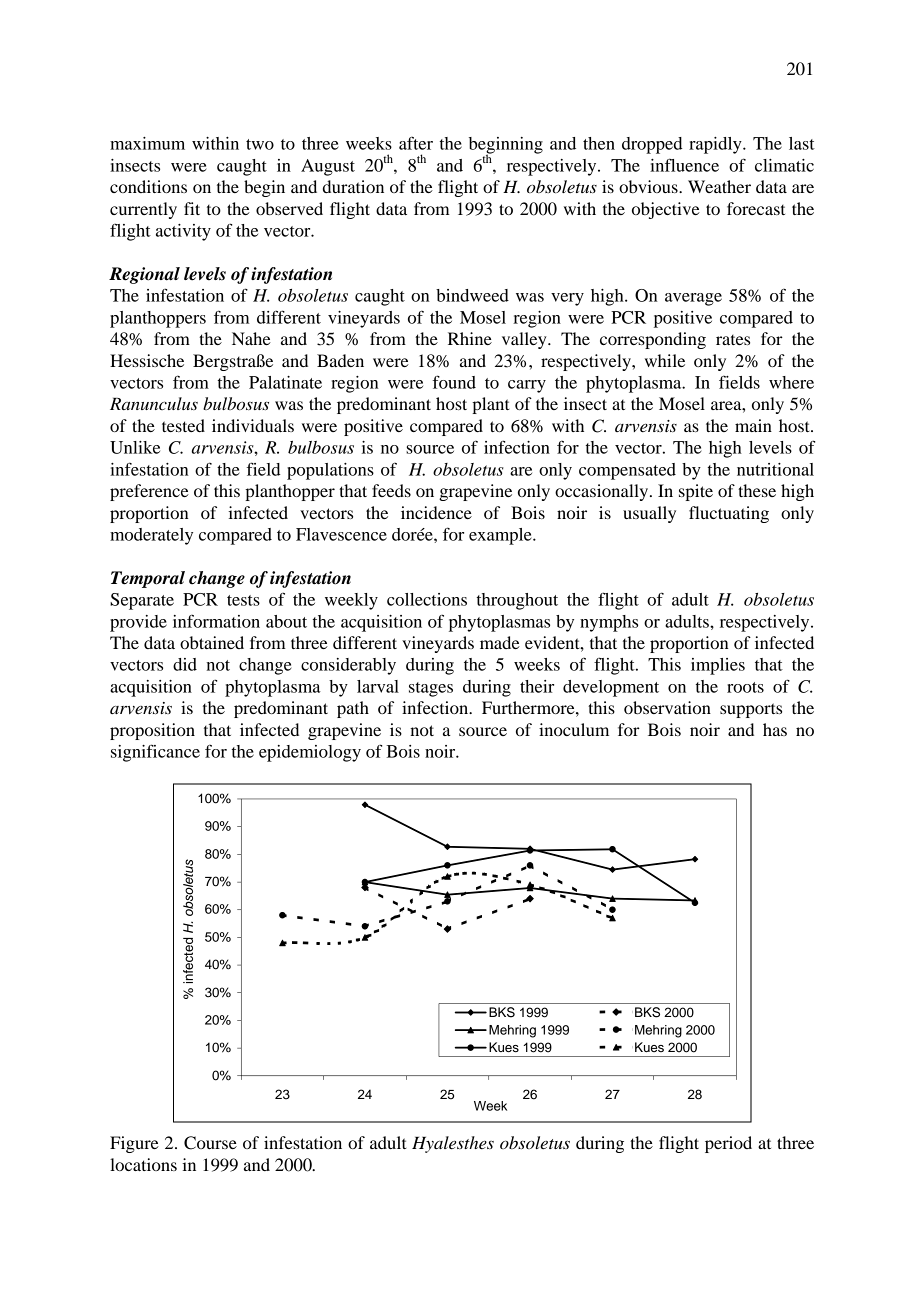 This page has width=924, height=1308. What do you see at coordinates (416, 143) in the page?
I see `after` at bounding box center [416, 143].
